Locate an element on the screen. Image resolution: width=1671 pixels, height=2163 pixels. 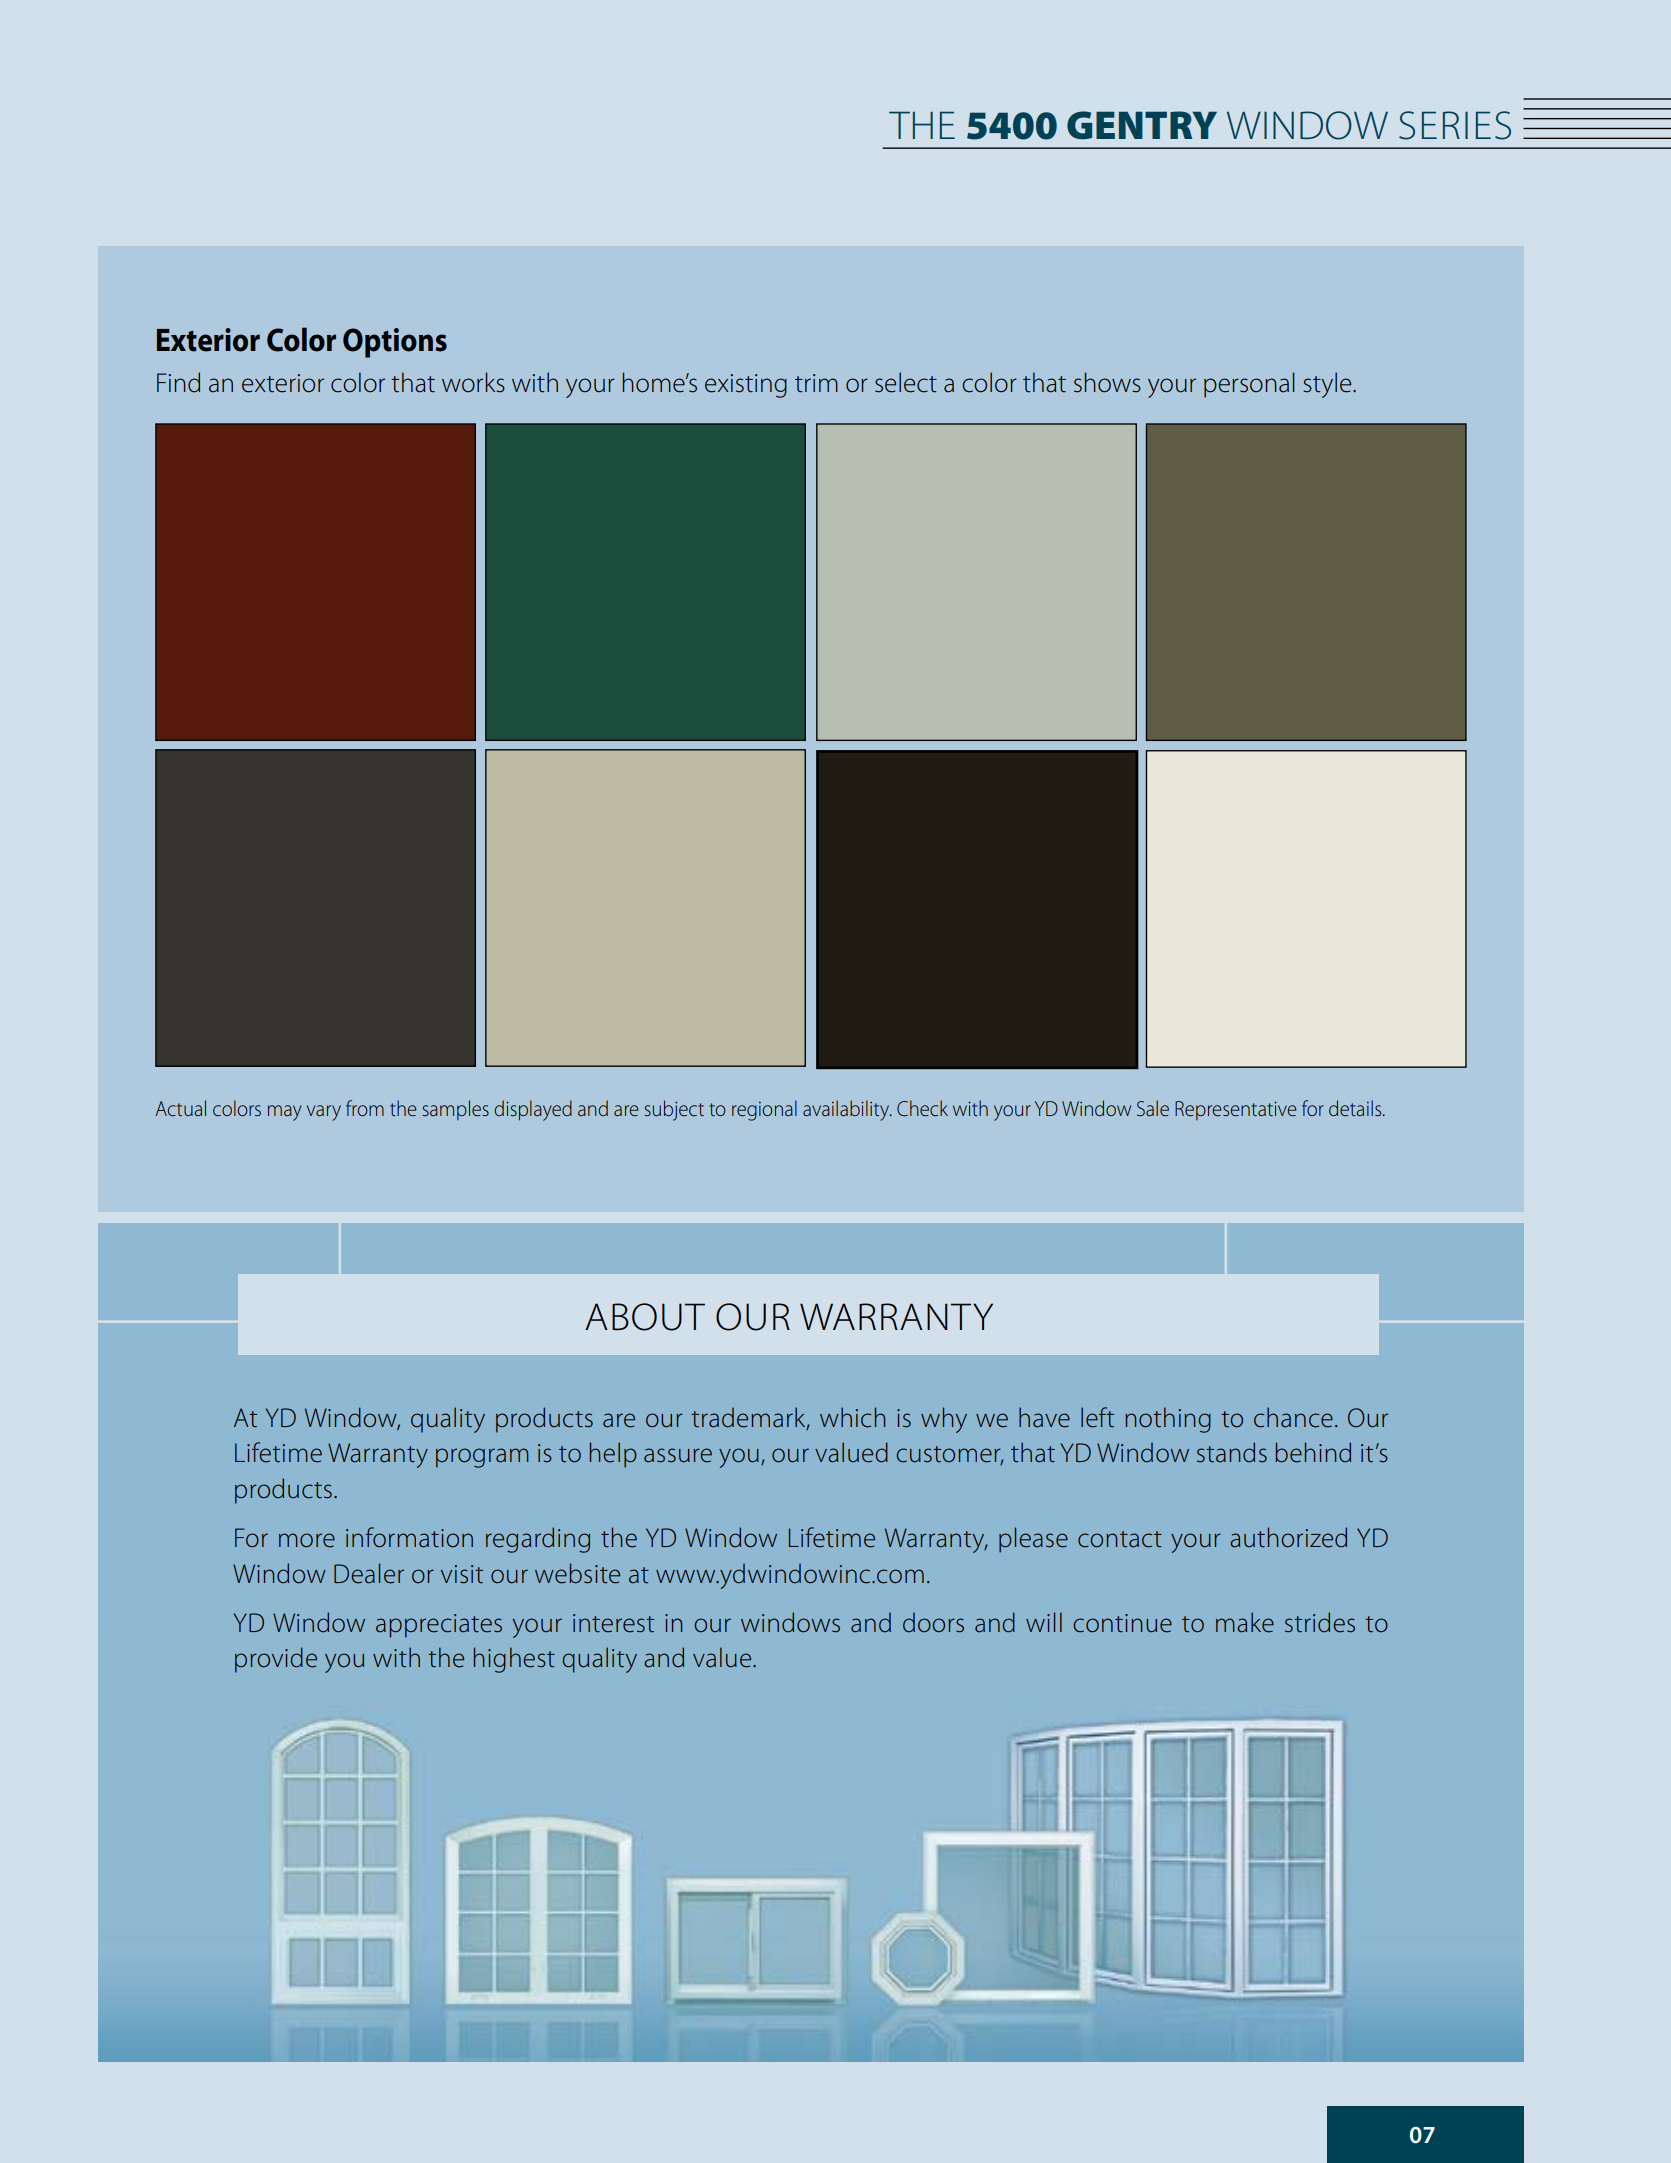
SERIES is located at coordinates (1455, 125).
